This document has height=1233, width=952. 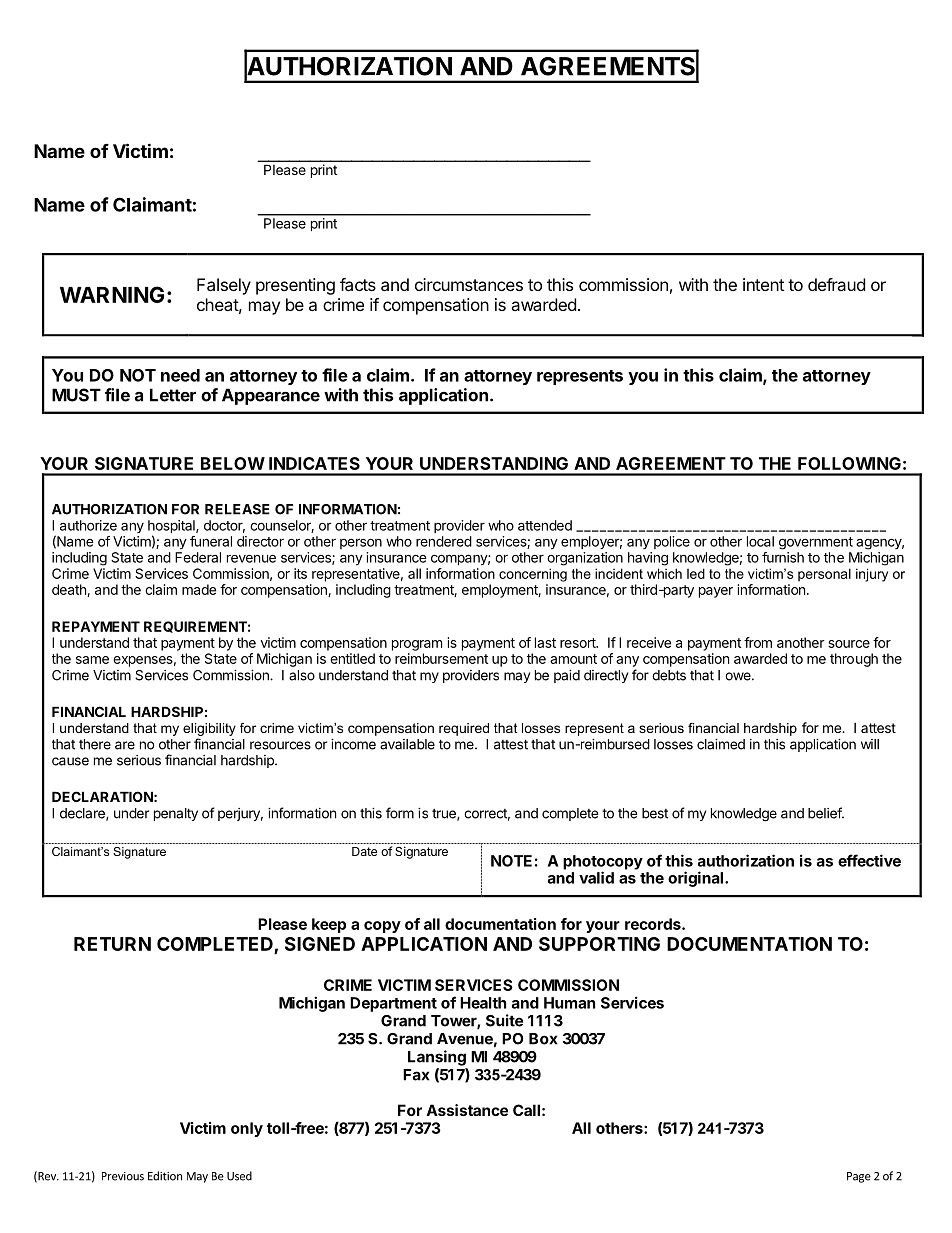 I want to click on made, so click(x=199, y=589).
